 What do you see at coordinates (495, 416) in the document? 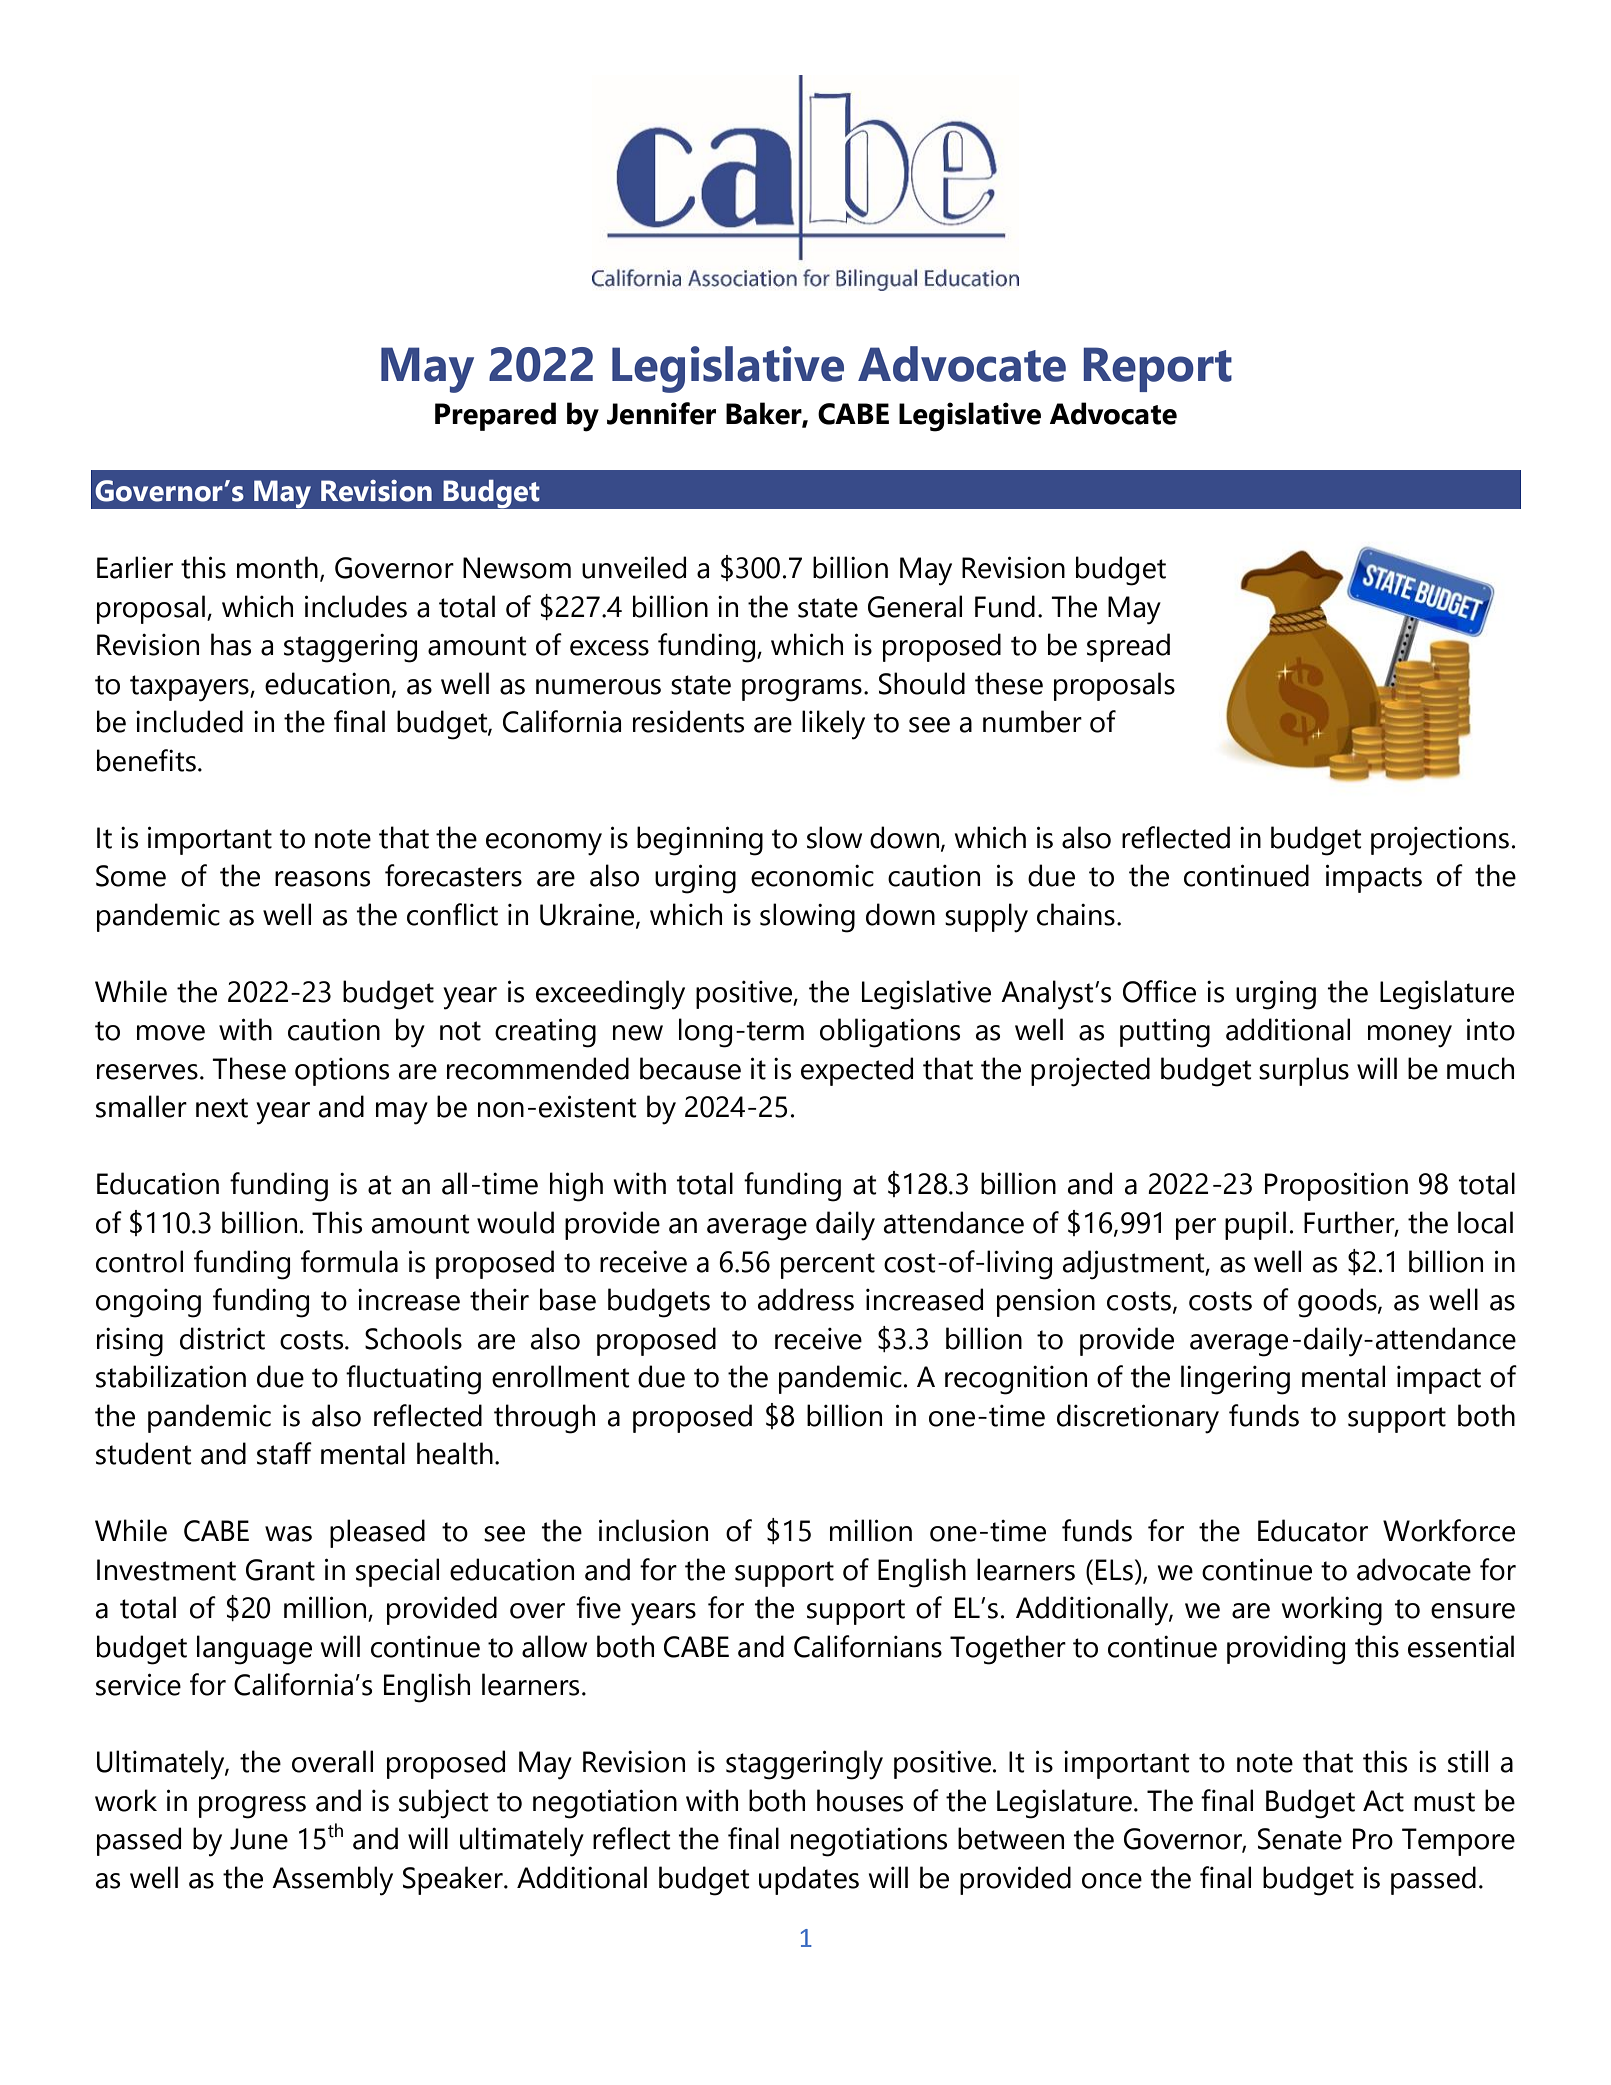
I see `Prepared` at bounding box center [495, 416].
